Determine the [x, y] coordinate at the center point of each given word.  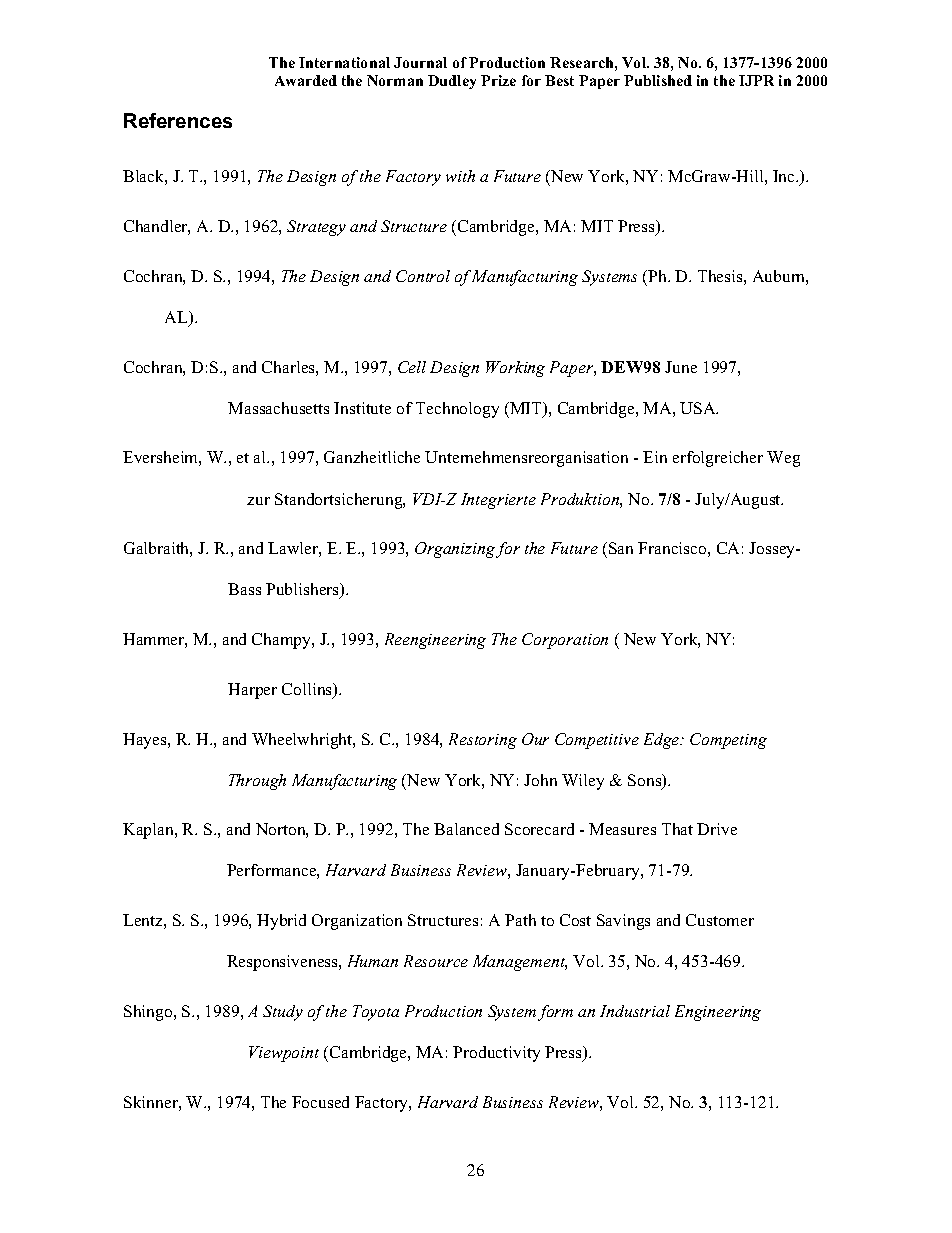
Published [658, 80]
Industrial [635, 1011]
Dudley [452, 82]
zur [258, 501]
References [178, 120]
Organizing [455, 550]
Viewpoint [284, 1054]
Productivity [496, 1054]
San [621, 548]
